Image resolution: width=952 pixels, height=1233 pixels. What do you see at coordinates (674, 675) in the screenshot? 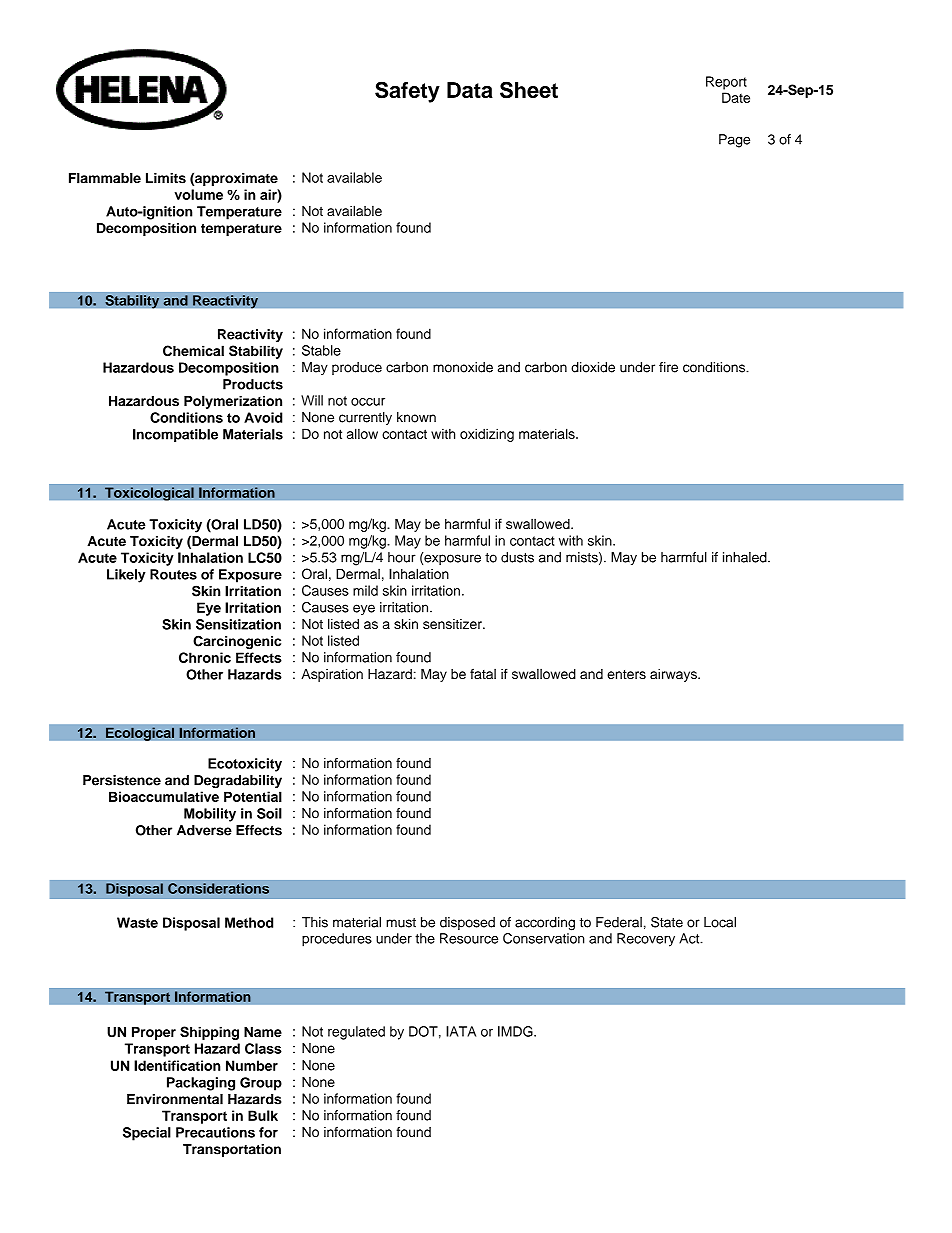
I see `airways` at bounding box center [674, 675].
